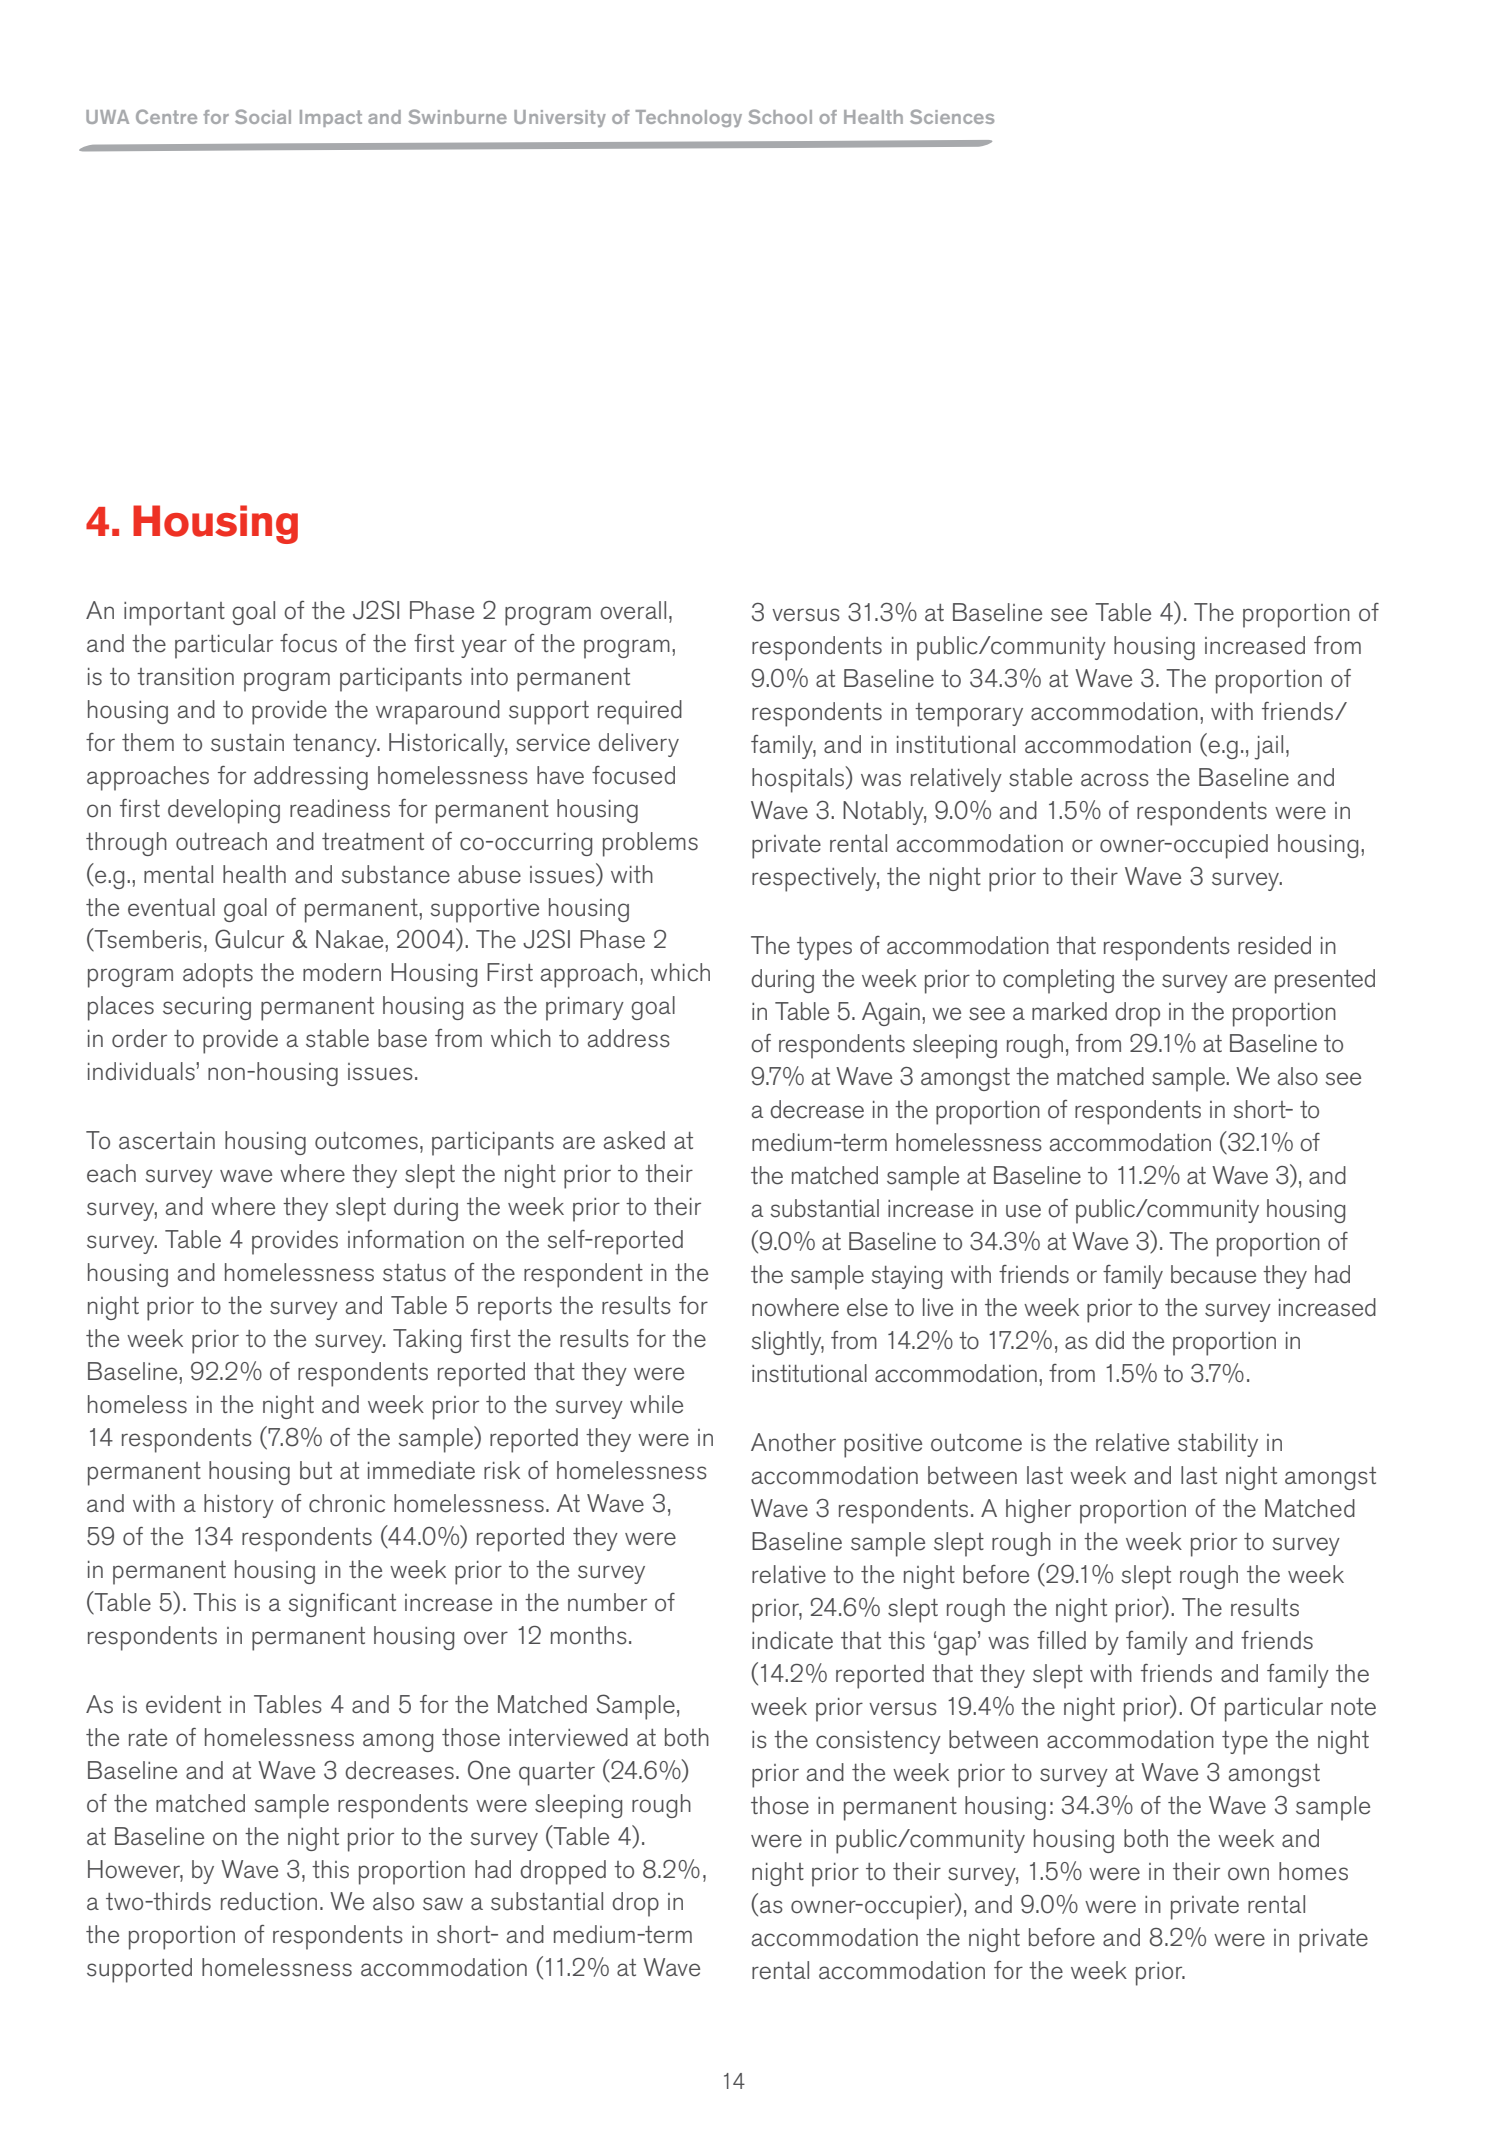 The image size is (1509, 2135). Describe the element at coordinates (263, 116) in the screenshot. I see `Social` at that location.
